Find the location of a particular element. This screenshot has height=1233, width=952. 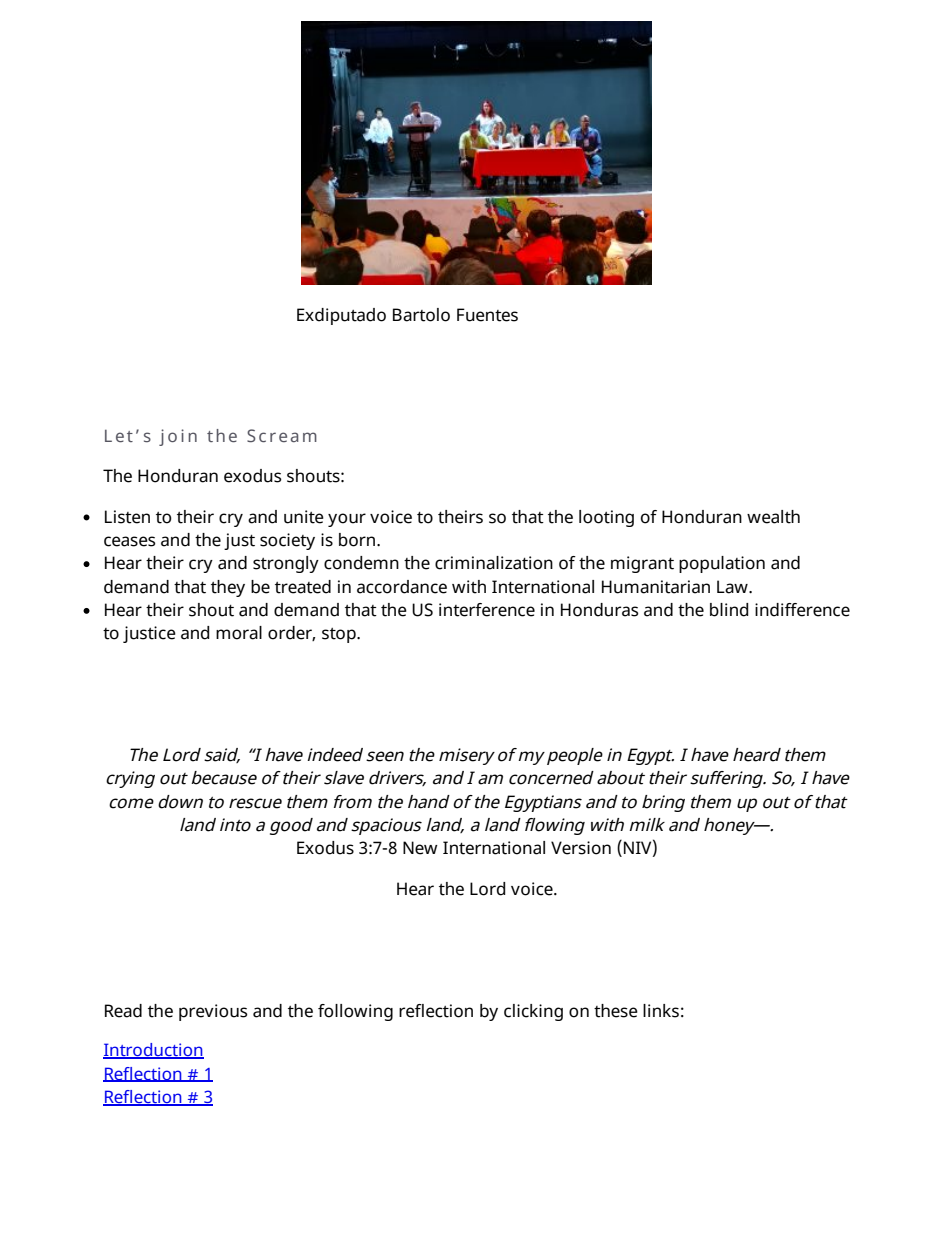

these is located at coordinates (616, 1011).
